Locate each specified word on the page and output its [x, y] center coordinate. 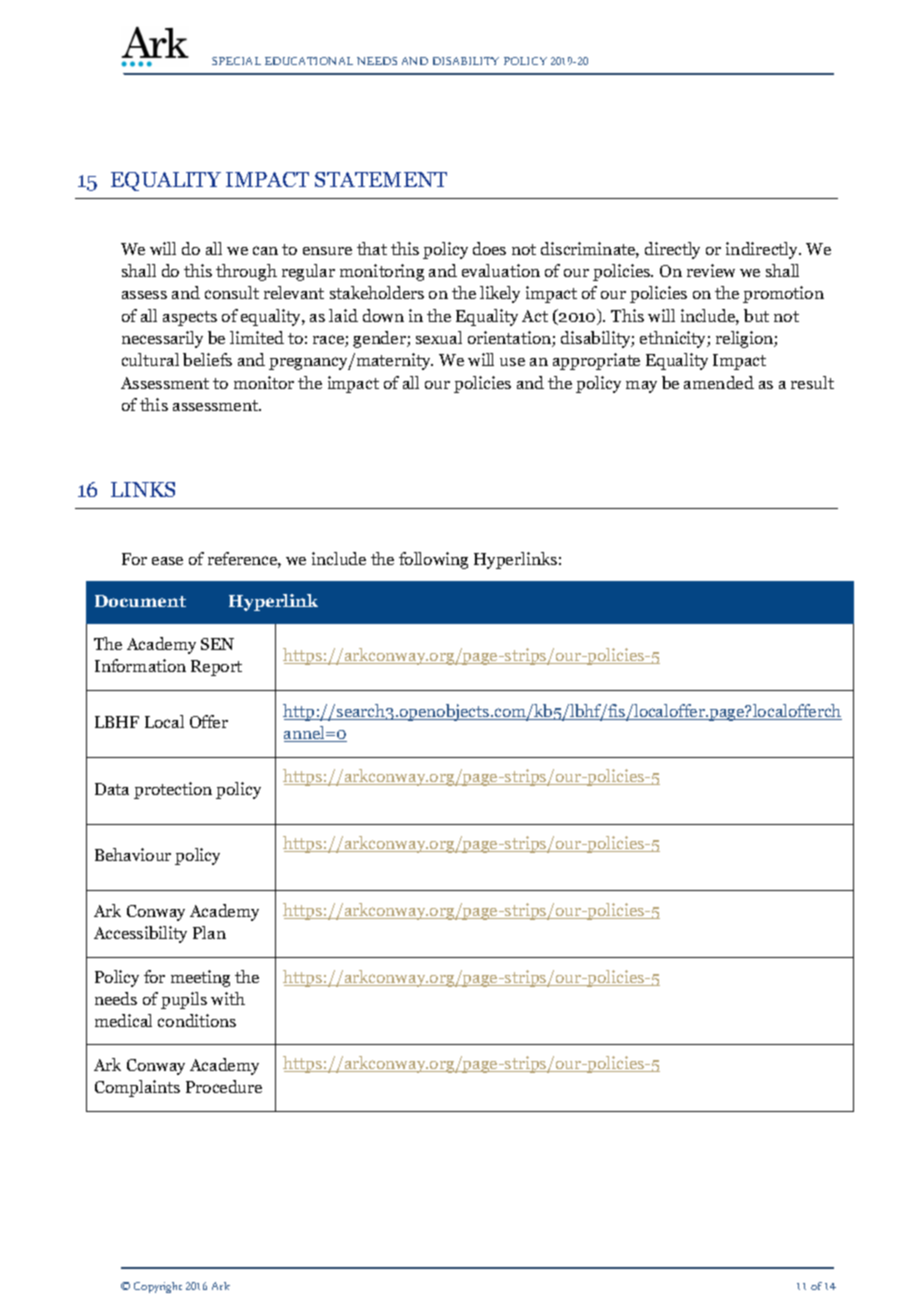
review [711, 270]
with [228, 998]
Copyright [158, 1287]
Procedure [224, 1086]
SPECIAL [236, 61]
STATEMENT [381, 179]
